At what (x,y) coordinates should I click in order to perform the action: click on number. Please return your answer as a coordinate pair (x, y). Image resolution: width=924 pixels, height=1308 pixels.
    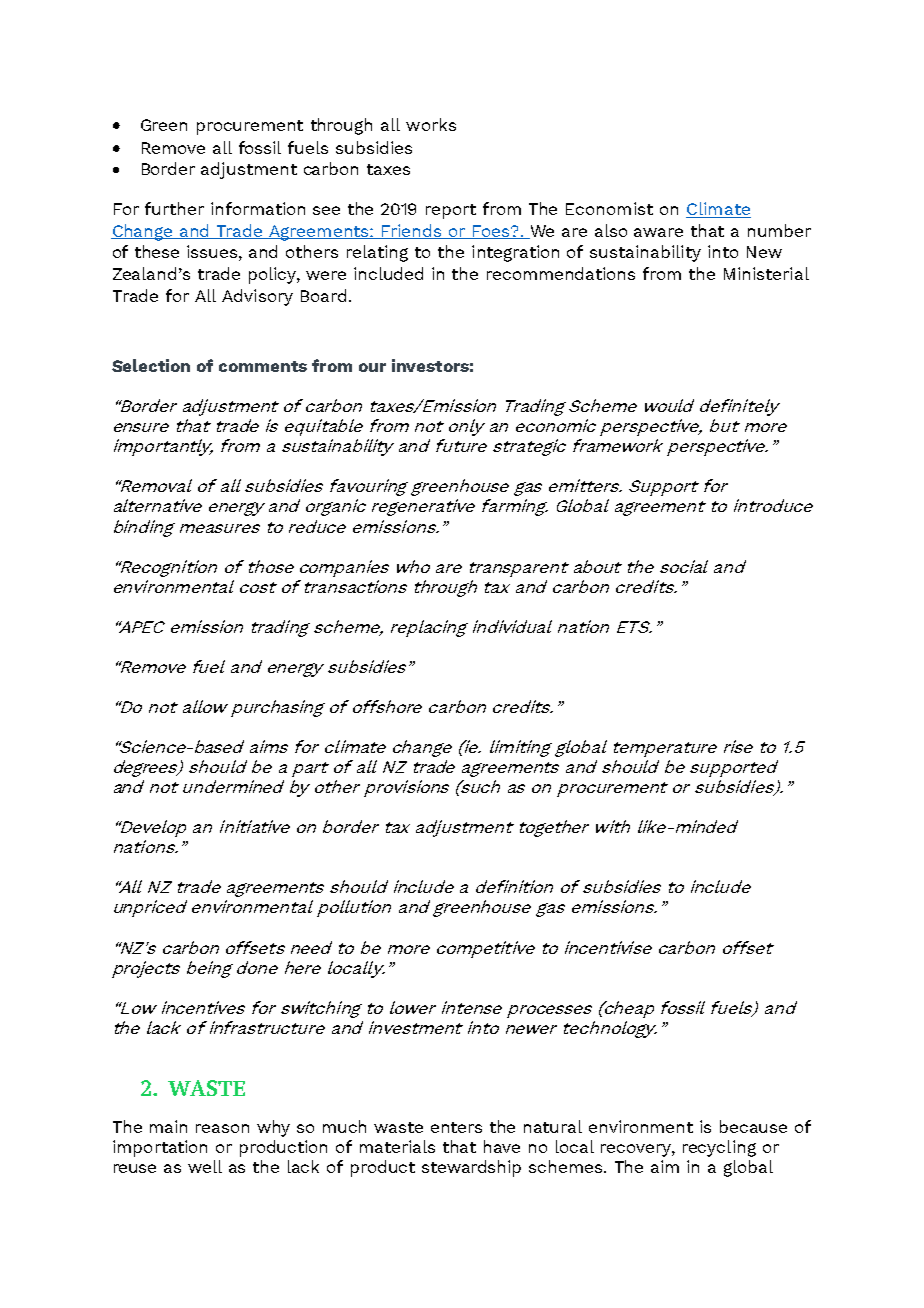
    Looking at the image, I should click on (779, 230).
